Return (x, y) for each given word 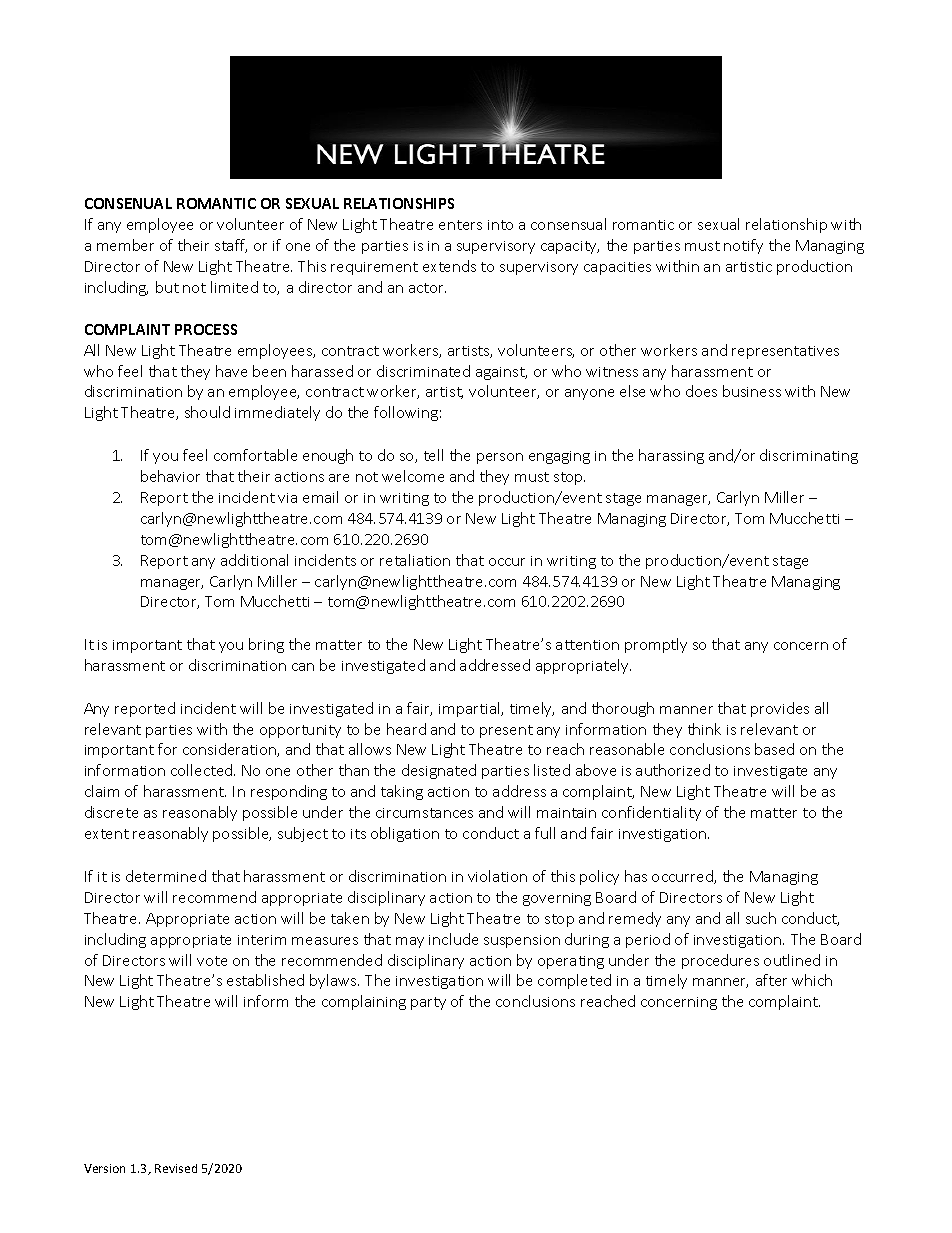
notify (743, 246)
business (752, 391)
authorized (673, 770)
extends (449, 266)
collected (203, 770)
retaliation (415, 560)
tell (433, 455)
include (453, 939)
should (207, 412)
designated (439, 771)
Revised (176, 1168)
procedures (720, 961)
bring (266, 645)
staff (231, 246)
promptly (656, 645)
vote (212, 961)
